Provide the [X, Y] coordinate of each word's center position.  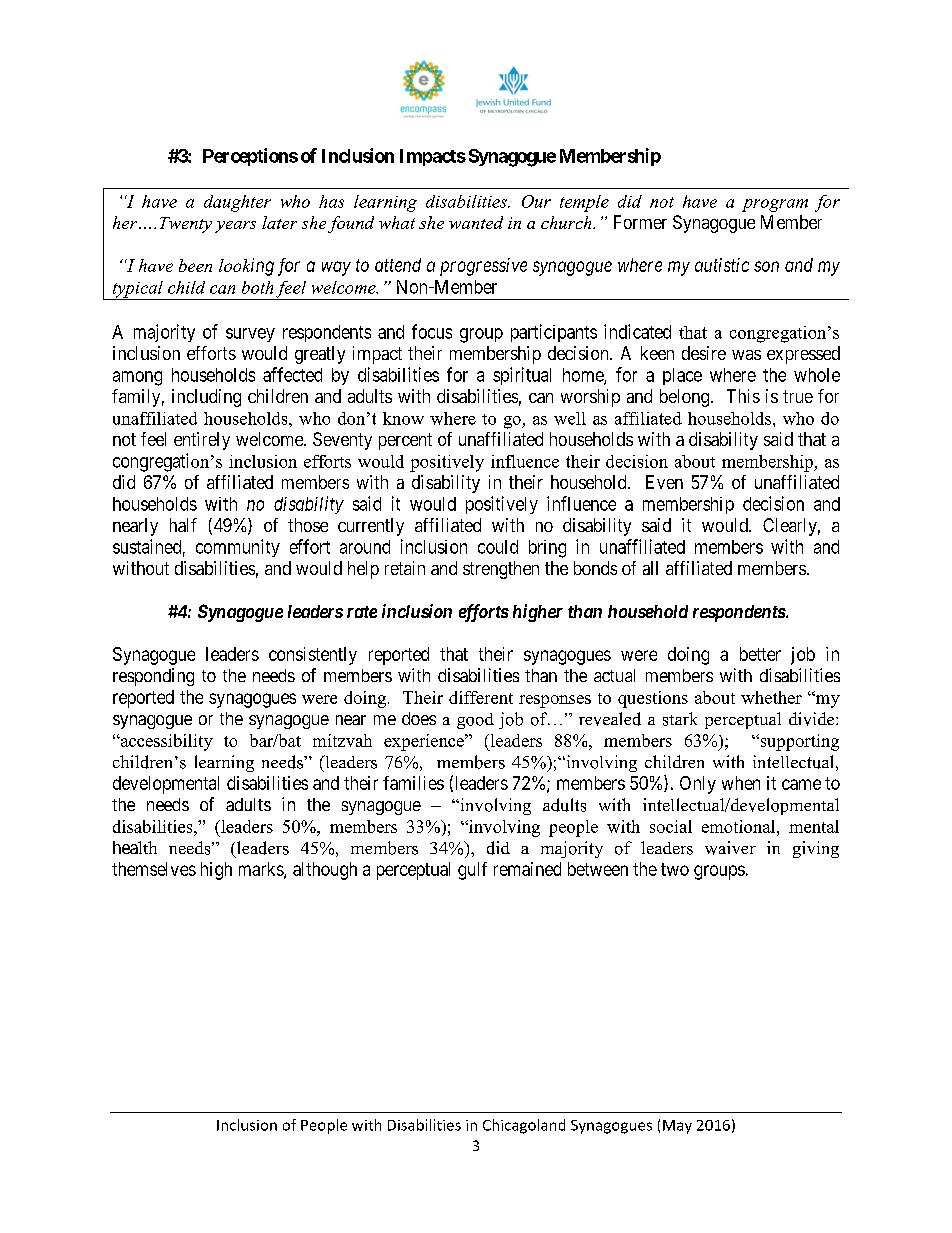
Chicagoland [524, 1126]
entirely [202, 441]
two [675, 869]
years [235, 227]
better [760, 654]
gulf [472, 871]
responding [153, 677]
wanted [476, 222]
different [481, 697]
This [743, 396]
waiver [730, 848]
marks [262, 870]
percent [405, 441]
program [775, 205]
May [677, 1127]
